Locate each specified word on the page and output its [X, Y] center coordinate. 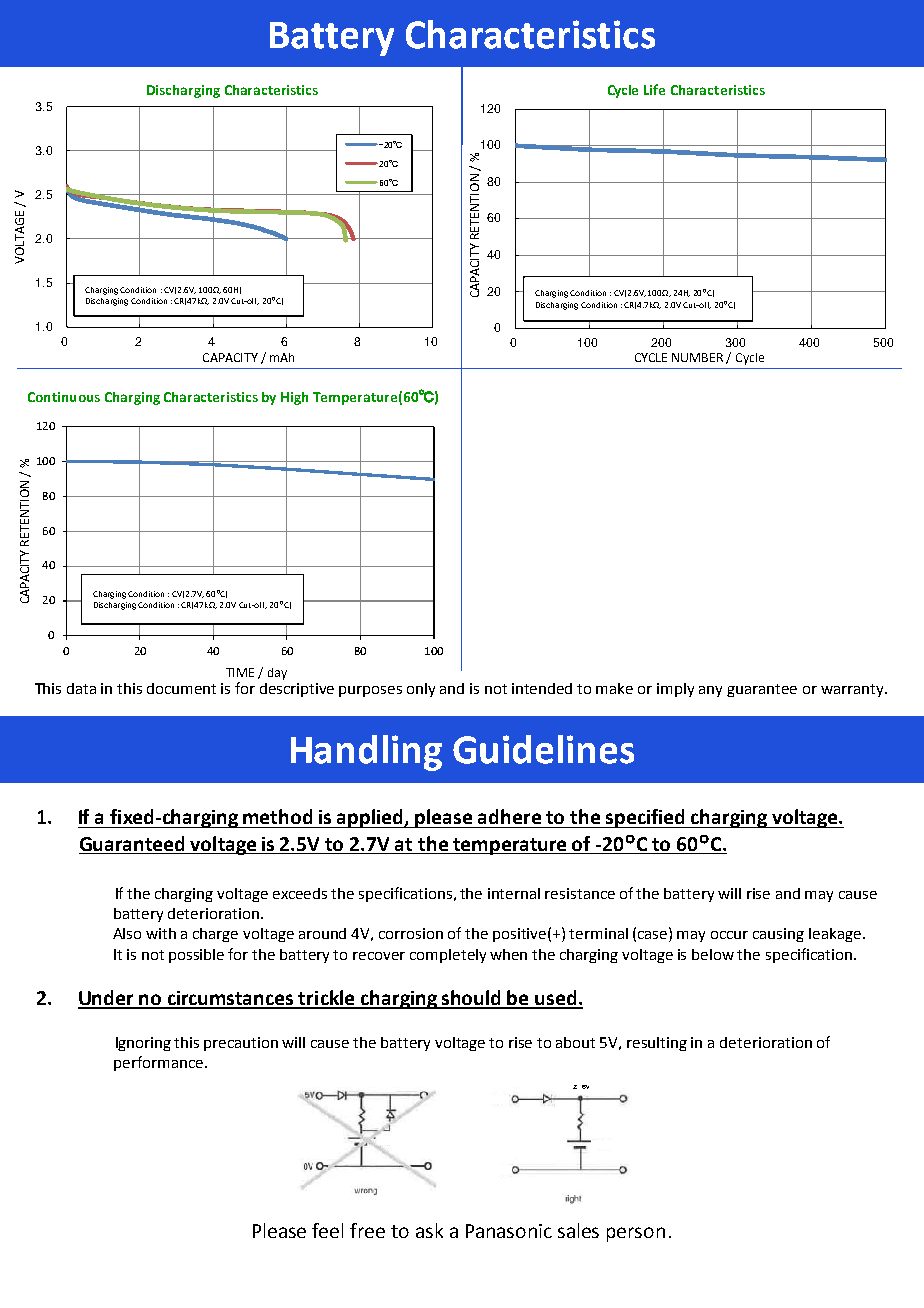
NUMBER [697, 357]
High [294, 398]
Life [654, 89]
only [421, 690]
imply [675, 690]
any [710, 691]
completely [448, 956]
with [161, 933]
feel [327, 1230]
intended [542, 688]
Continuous [64, 397]
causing [778, 935]
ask [429, 1230]
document [181, 688]
